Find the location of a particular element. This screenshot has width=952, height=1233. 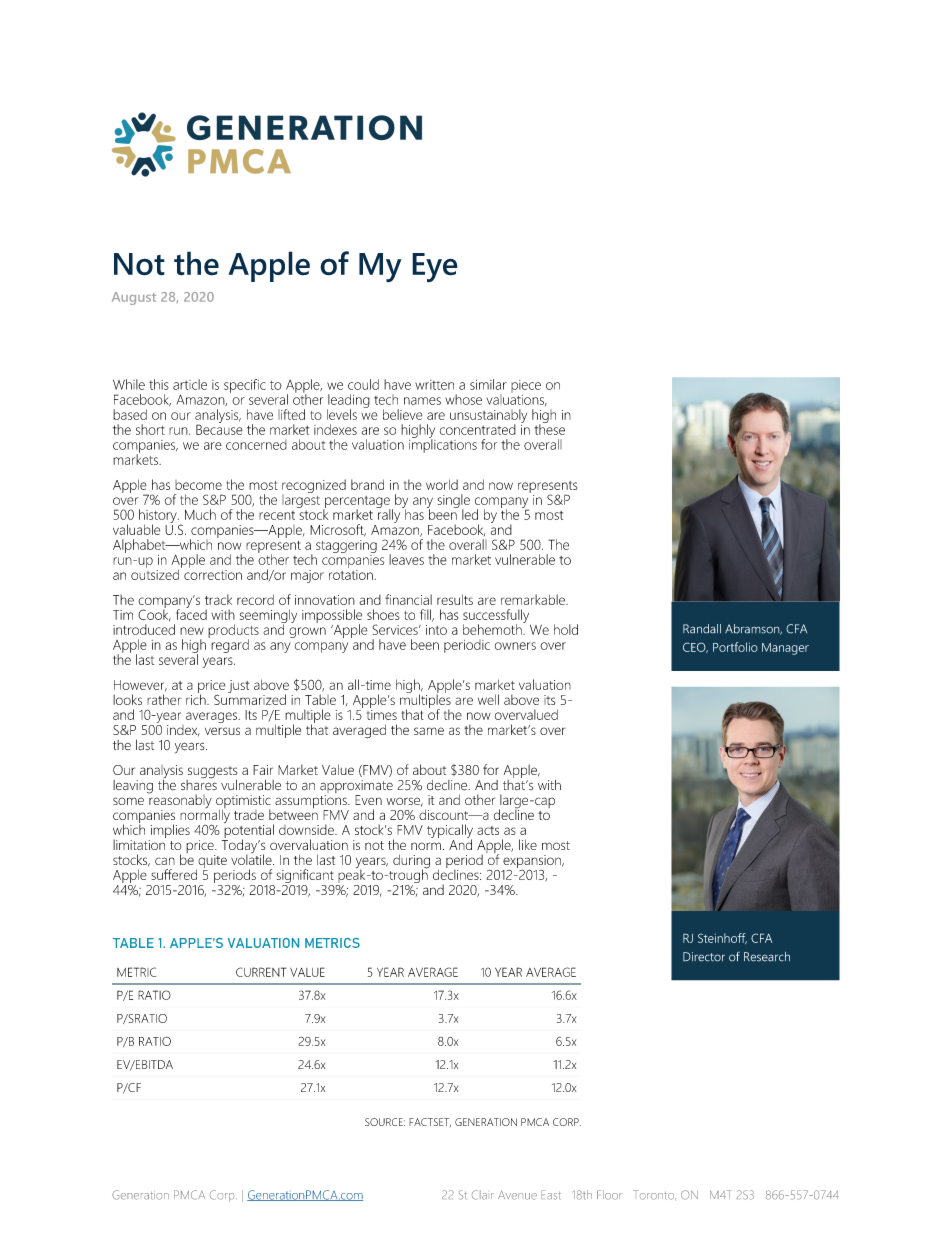

Director is located at coordinates (704, 957).
